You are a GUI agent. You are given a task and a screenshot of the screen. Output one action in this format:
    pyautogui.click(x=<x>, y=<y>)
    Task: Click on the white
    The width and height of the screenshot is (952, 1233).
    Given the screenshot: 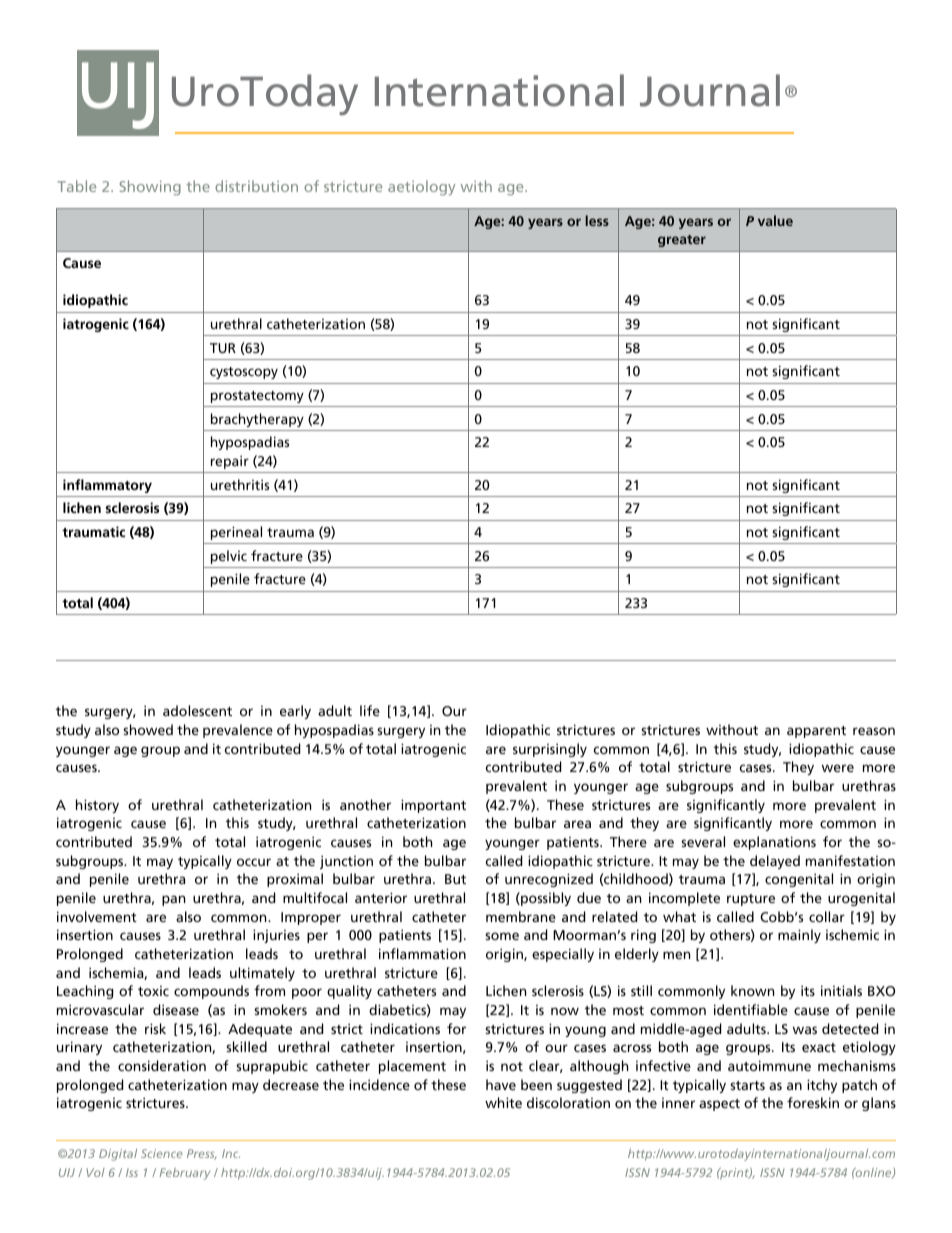 What is the action you would take?
    pyautogui.click(x=503, y=1102)
